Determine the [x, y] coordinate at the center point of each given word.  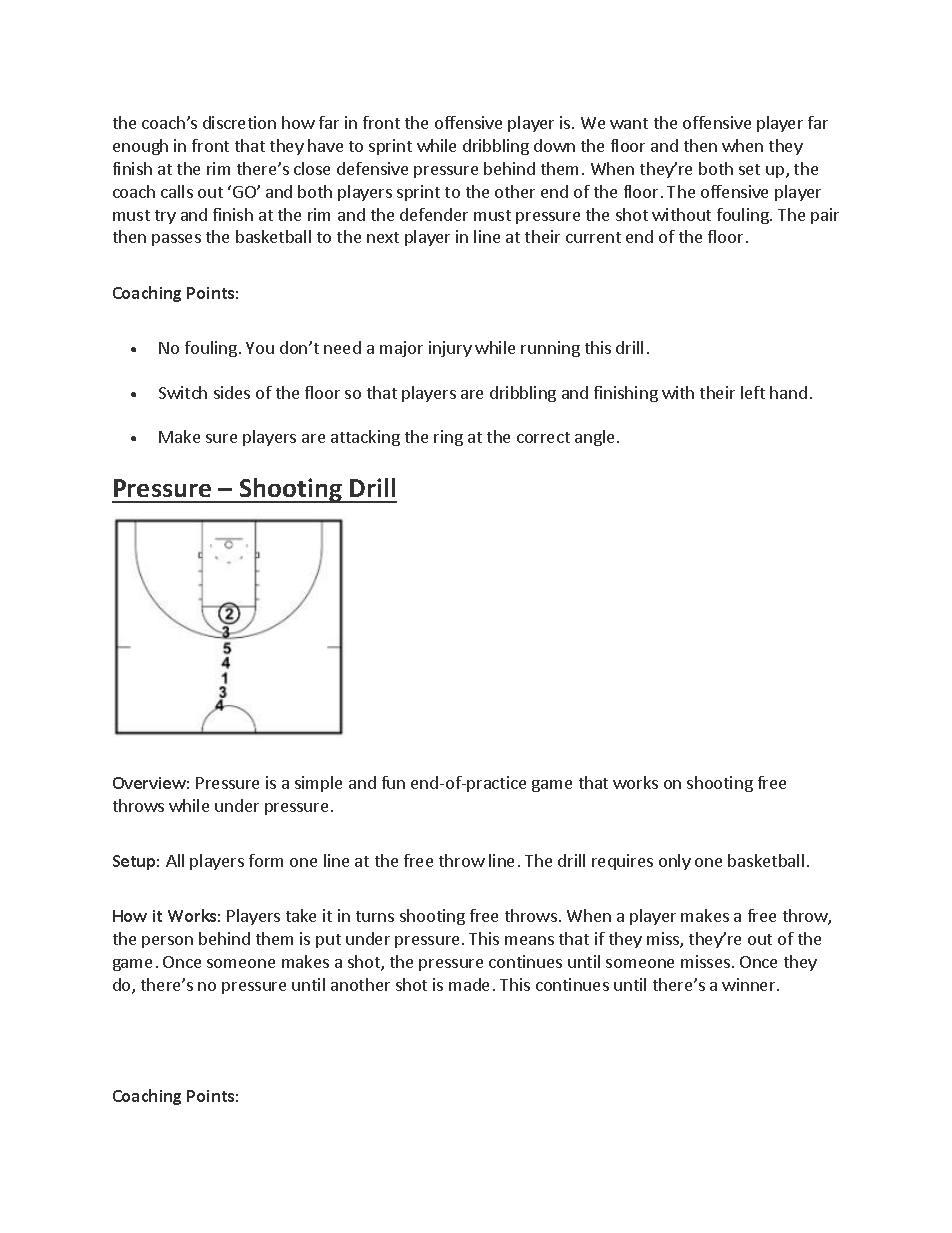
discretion [239, 122]
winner [750, 984]
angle [594, 438]
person [167, 942]
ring [448, 438]
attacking [365, 438]
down [554, 145]
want [629, 123]
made [469, 984]
